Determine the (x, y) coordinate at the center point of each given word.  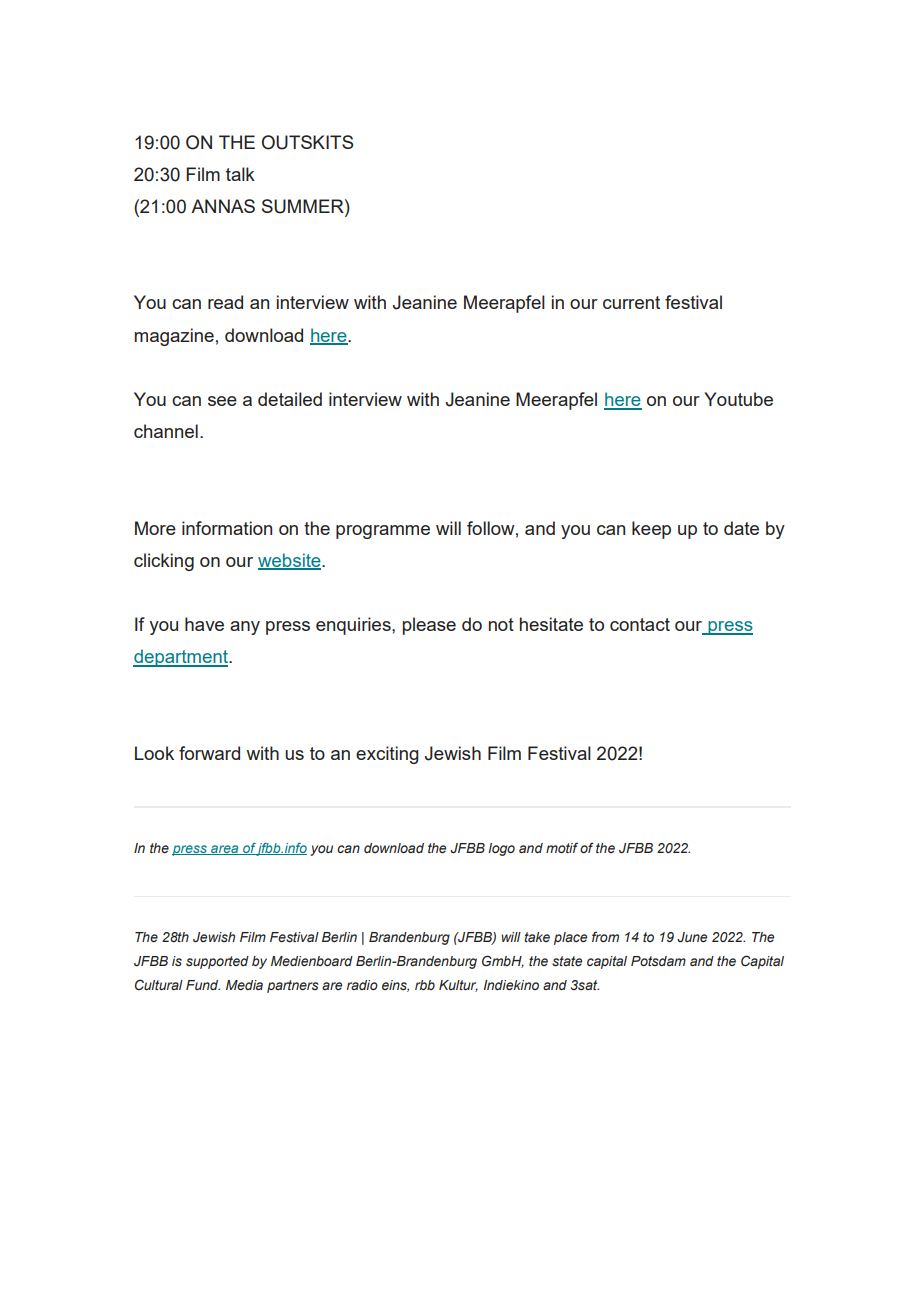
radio (362, 985)
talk (240, 174)
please (429, 626)
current (631, 302)
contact (640, 624)
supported (217, 962)
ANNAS (223, 206)
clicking (164, 562)
